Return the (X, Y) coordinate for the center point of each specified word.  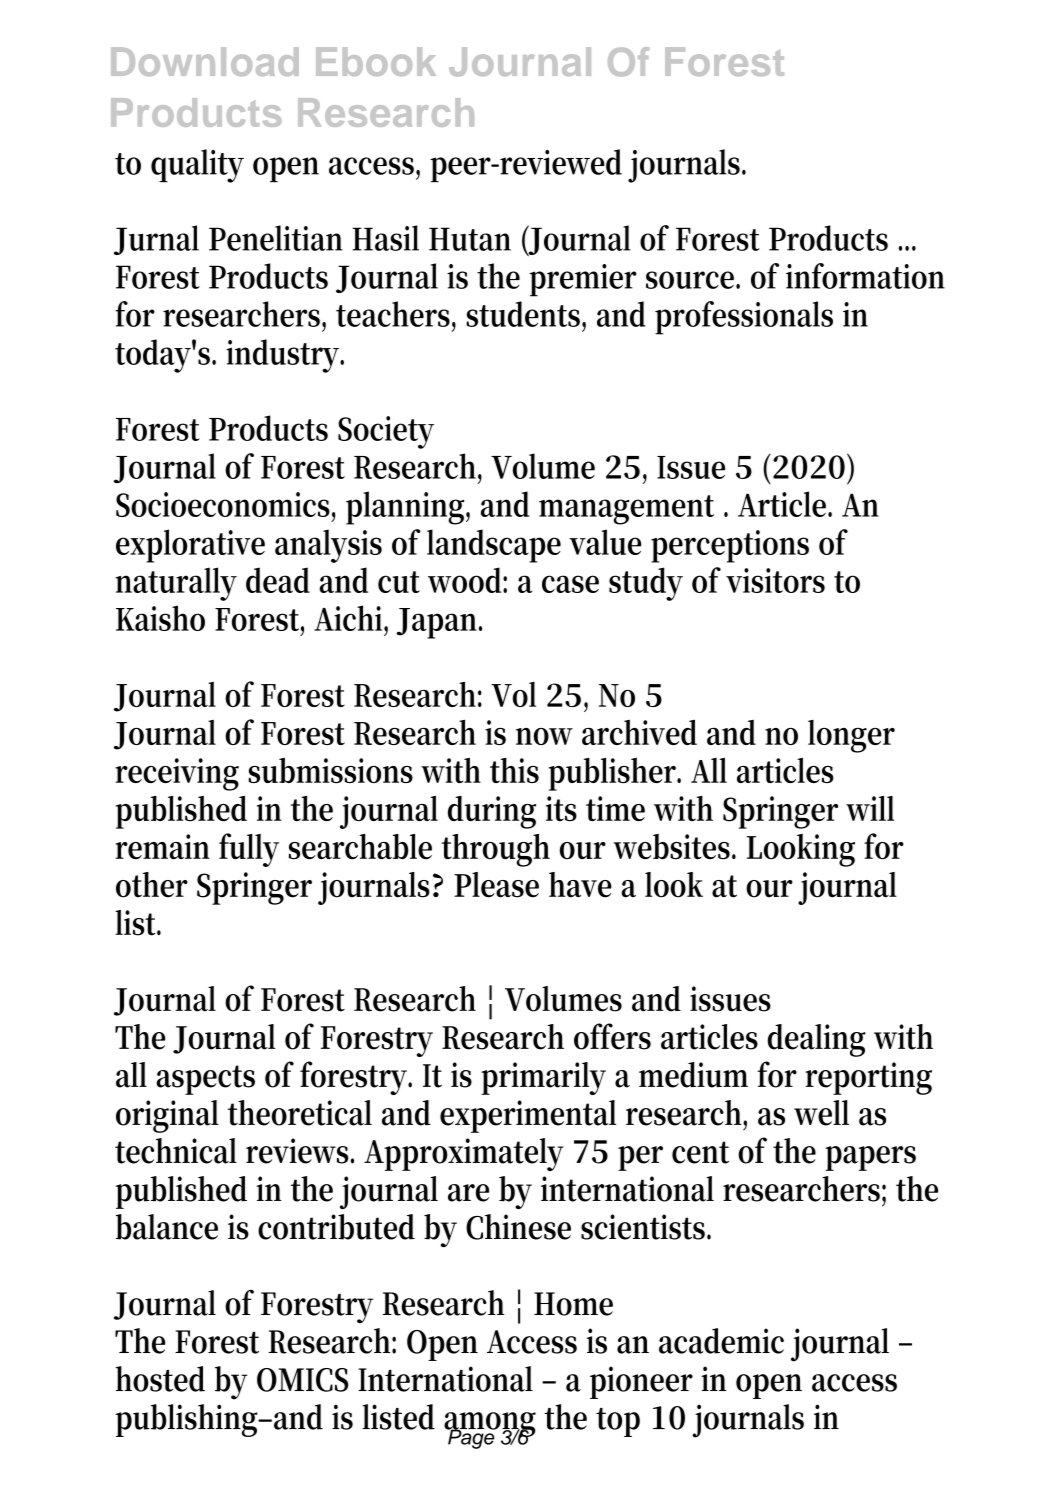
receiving (177, 774)
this (514, 770)
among (490, 1425)
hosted (160, 1379)
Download (205, 61)
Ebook (376, 61)
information (865, 276)
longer (851, 736)
